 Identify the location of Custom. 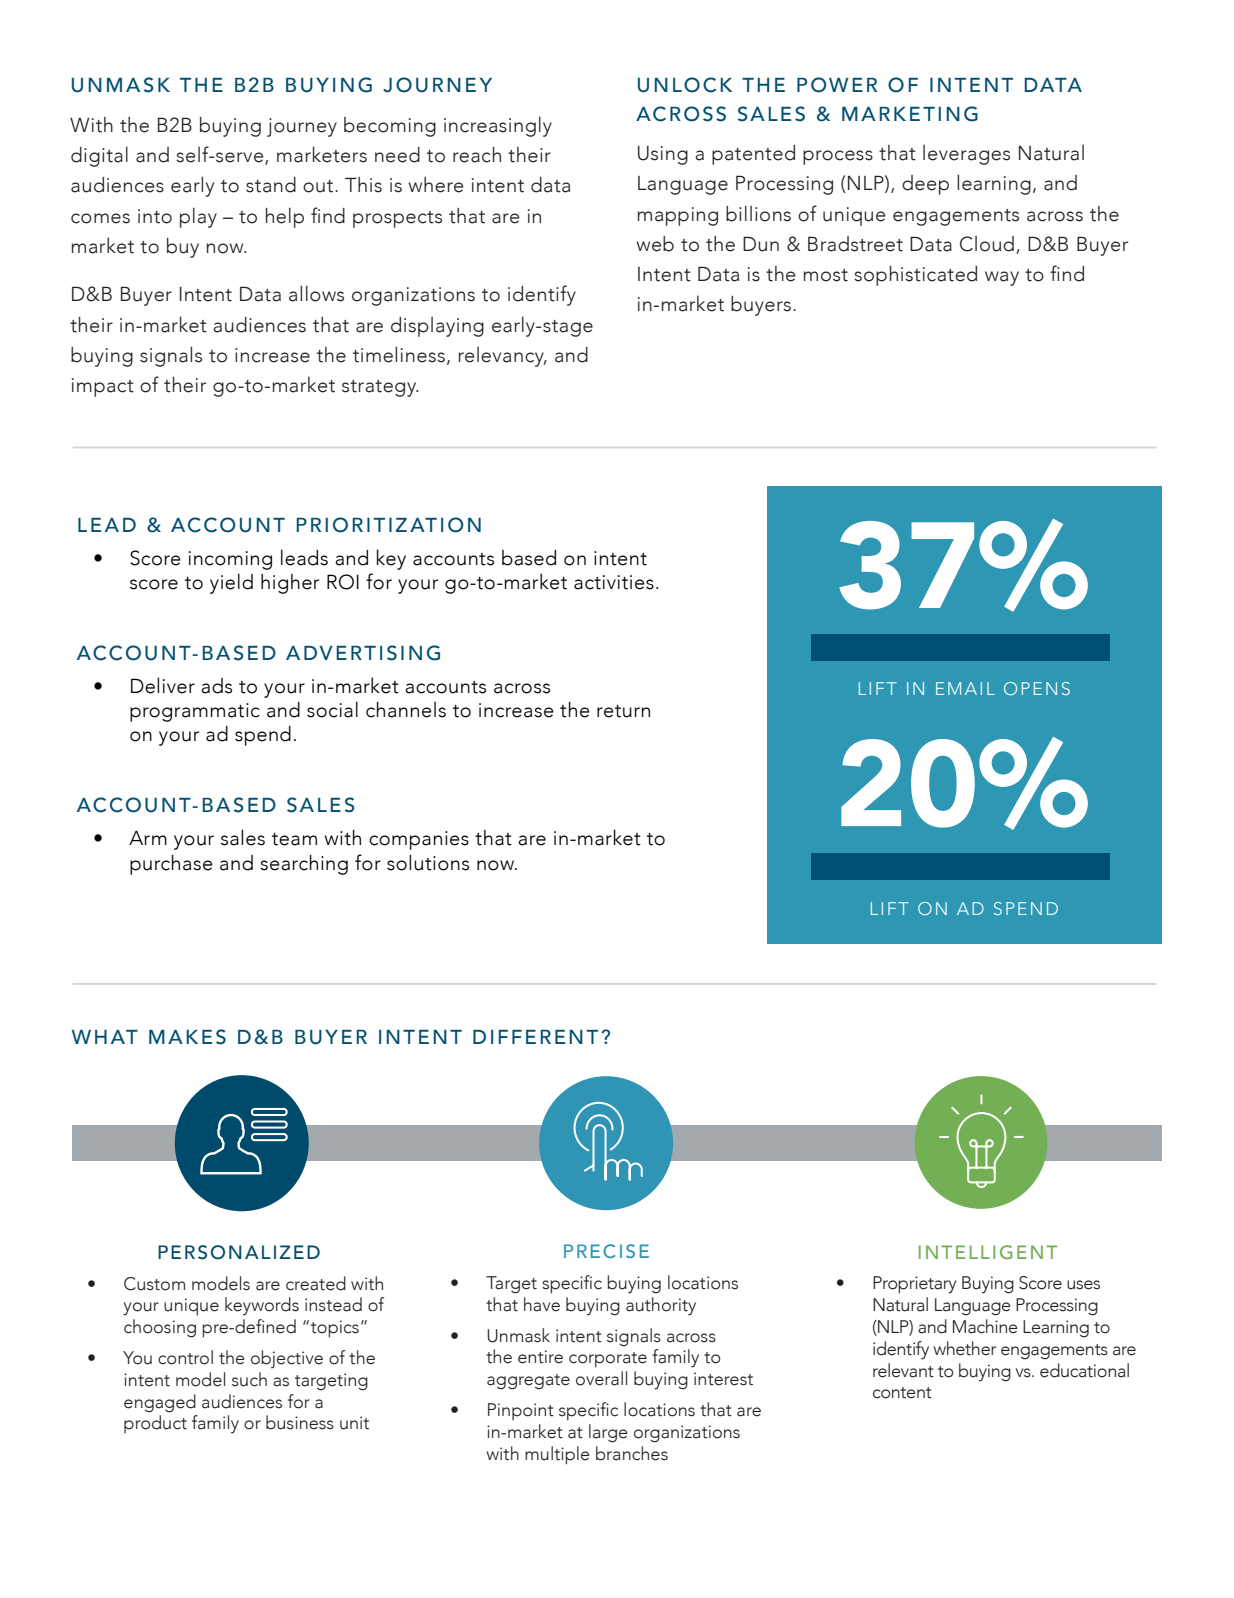
(154, 1284).
